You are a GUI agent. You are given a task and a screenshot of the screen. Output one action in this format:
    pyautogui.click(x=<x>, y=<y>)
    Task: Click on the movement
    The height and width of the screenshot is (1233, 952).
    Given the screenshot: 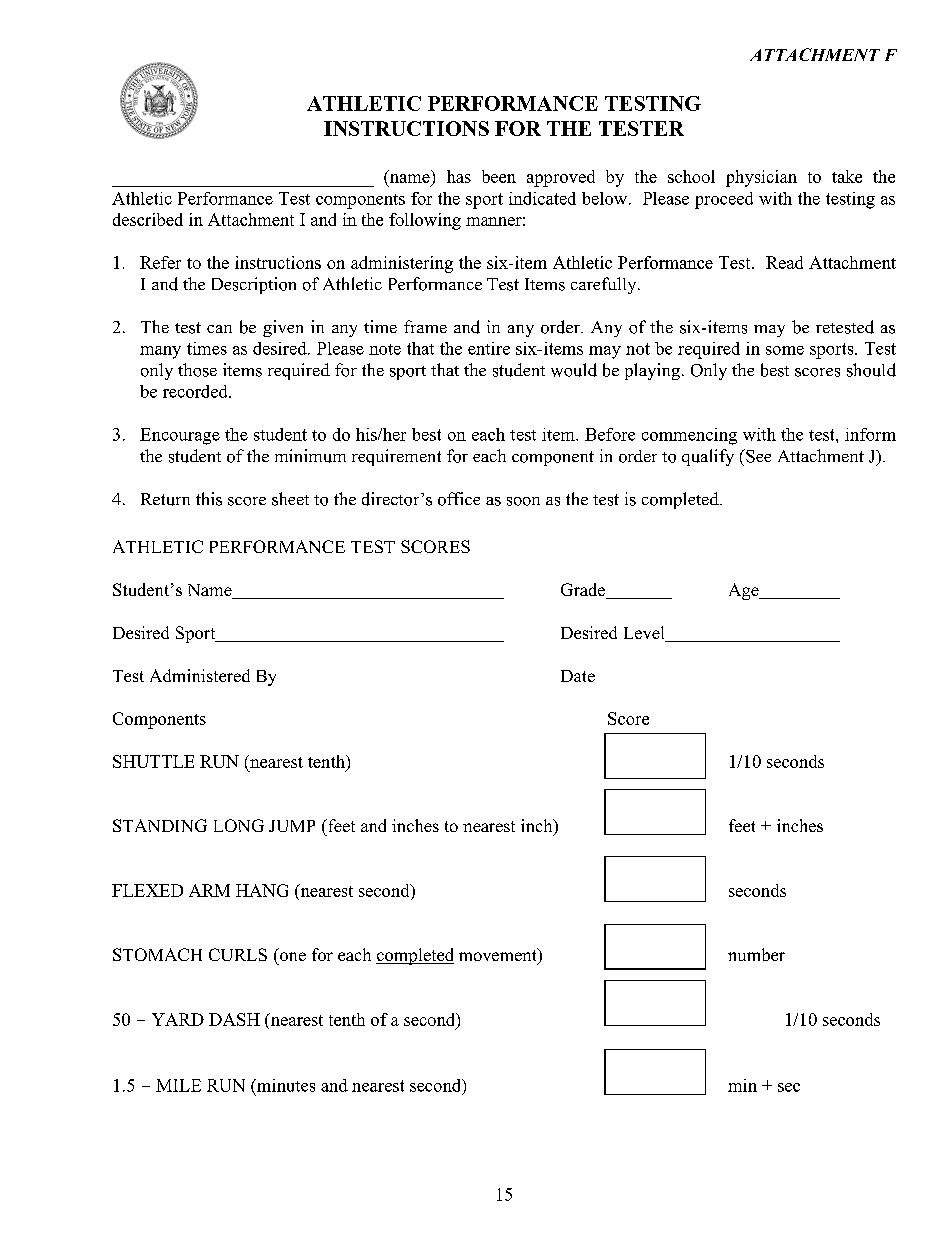 What is the action you would take?
    pyautogui.click(x=499, y=956)
